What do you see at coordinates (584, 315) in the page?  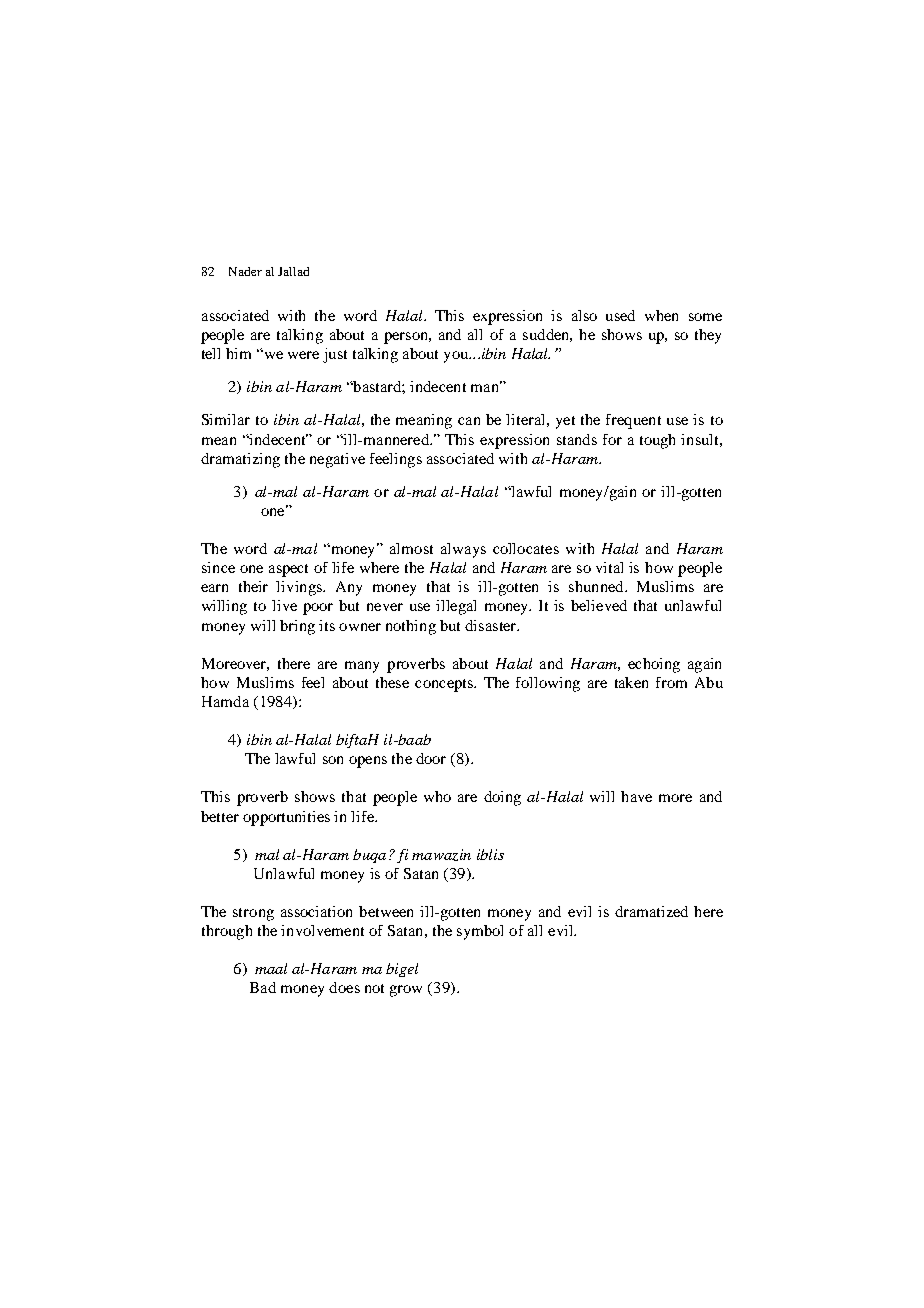 I see `also` at bounding box center [584, 315].
